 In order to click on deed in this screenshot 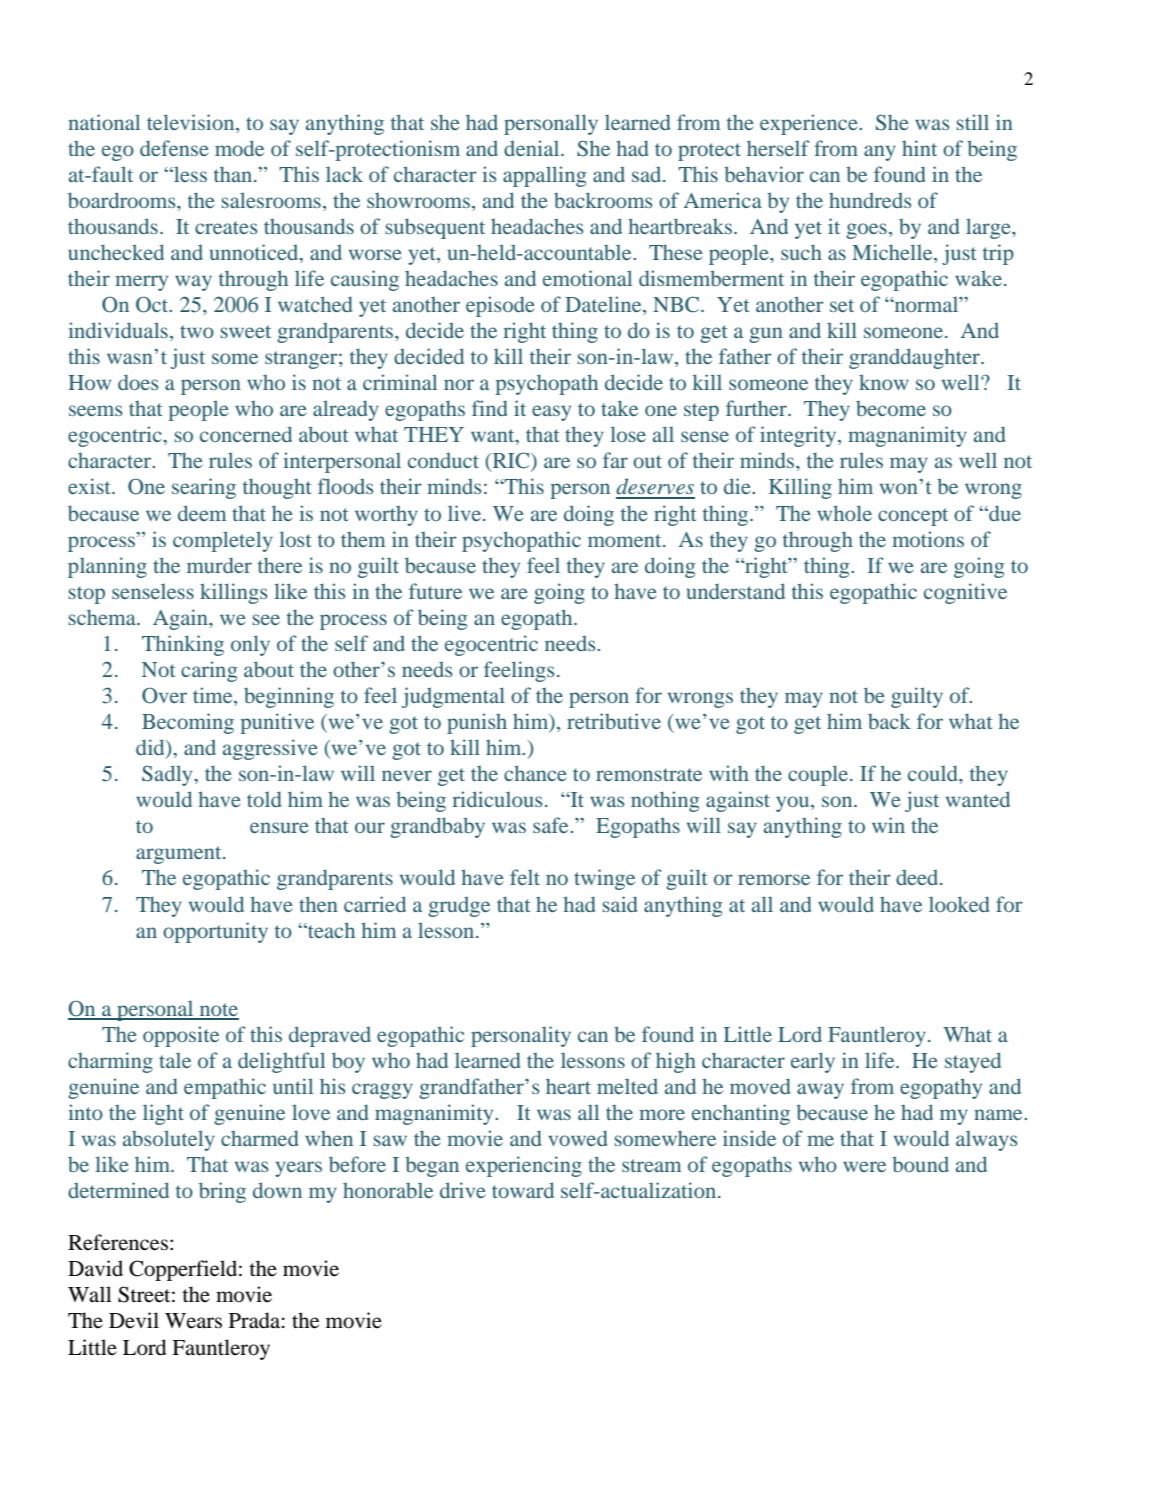, I will do `click(918, 877)`.
